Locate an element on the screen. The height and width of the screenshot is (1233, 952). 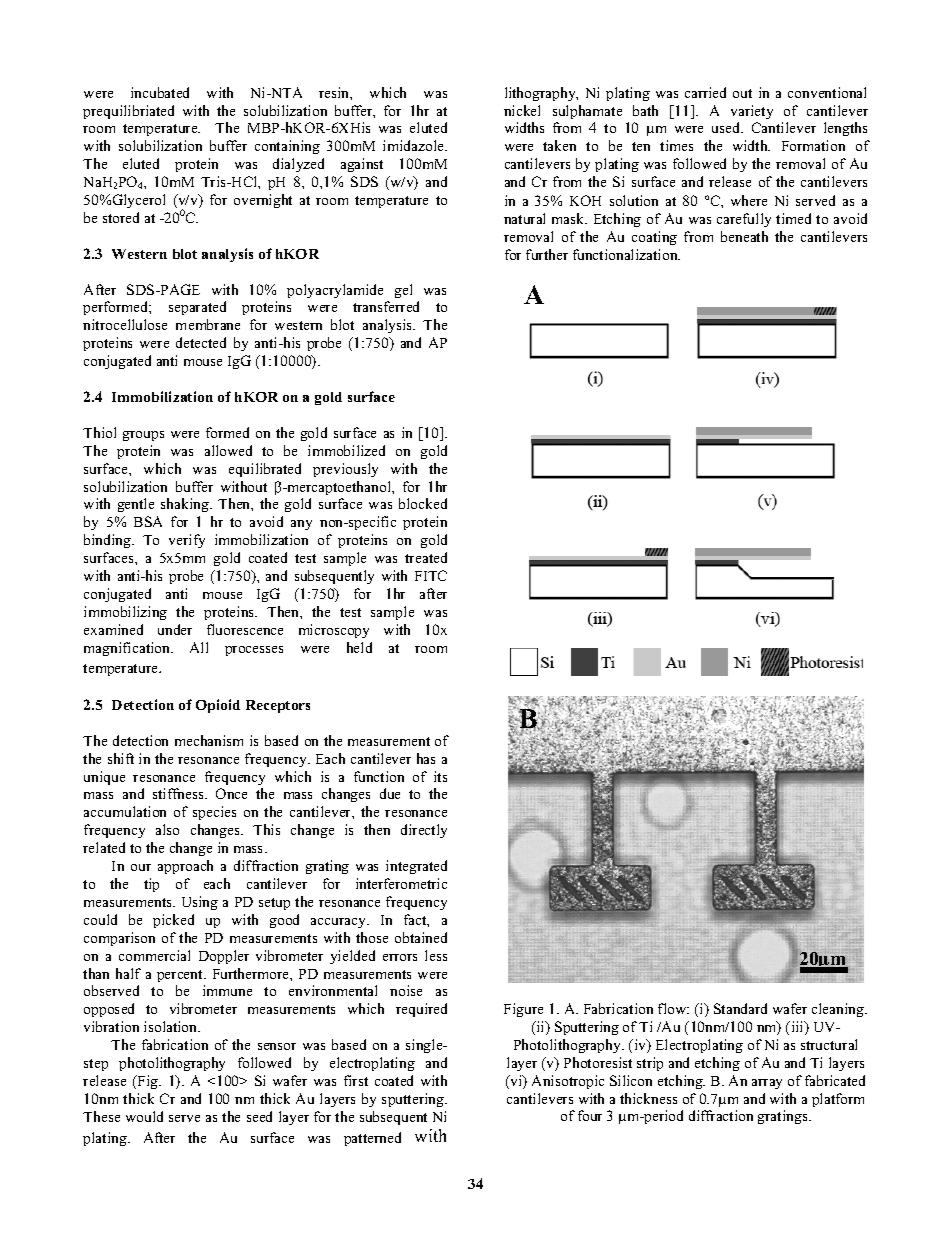
under is located at coordinates (175, 629).
